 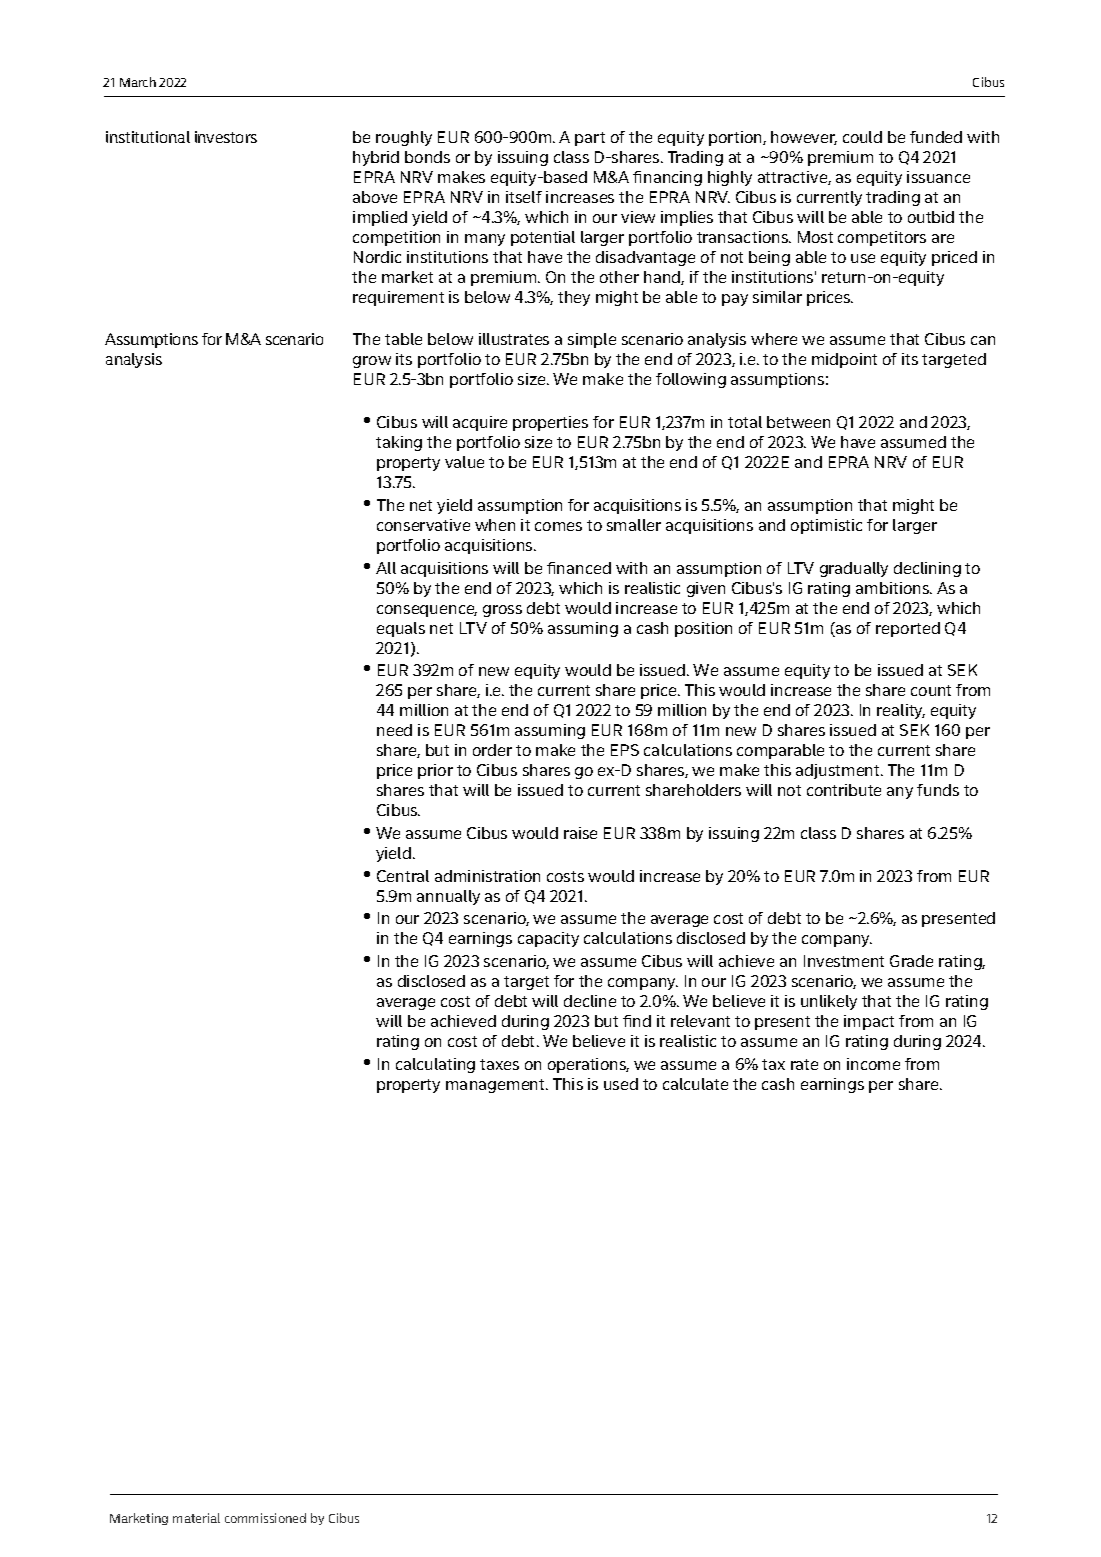 I want to click on optimistic, so click(x=826, y=526).
